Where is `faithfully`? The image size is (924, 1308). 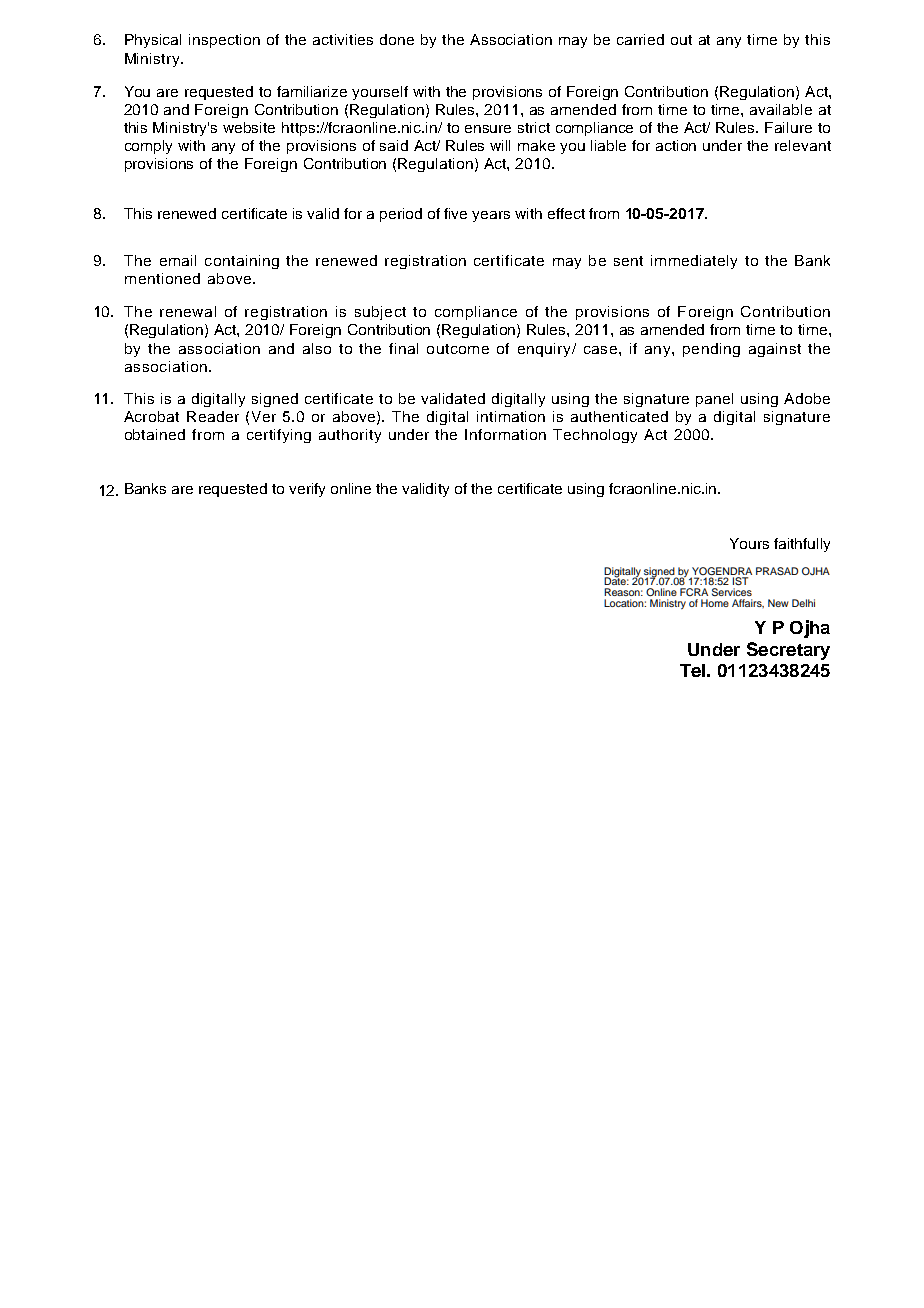
faithfully is located at coordinates (802, 545).
